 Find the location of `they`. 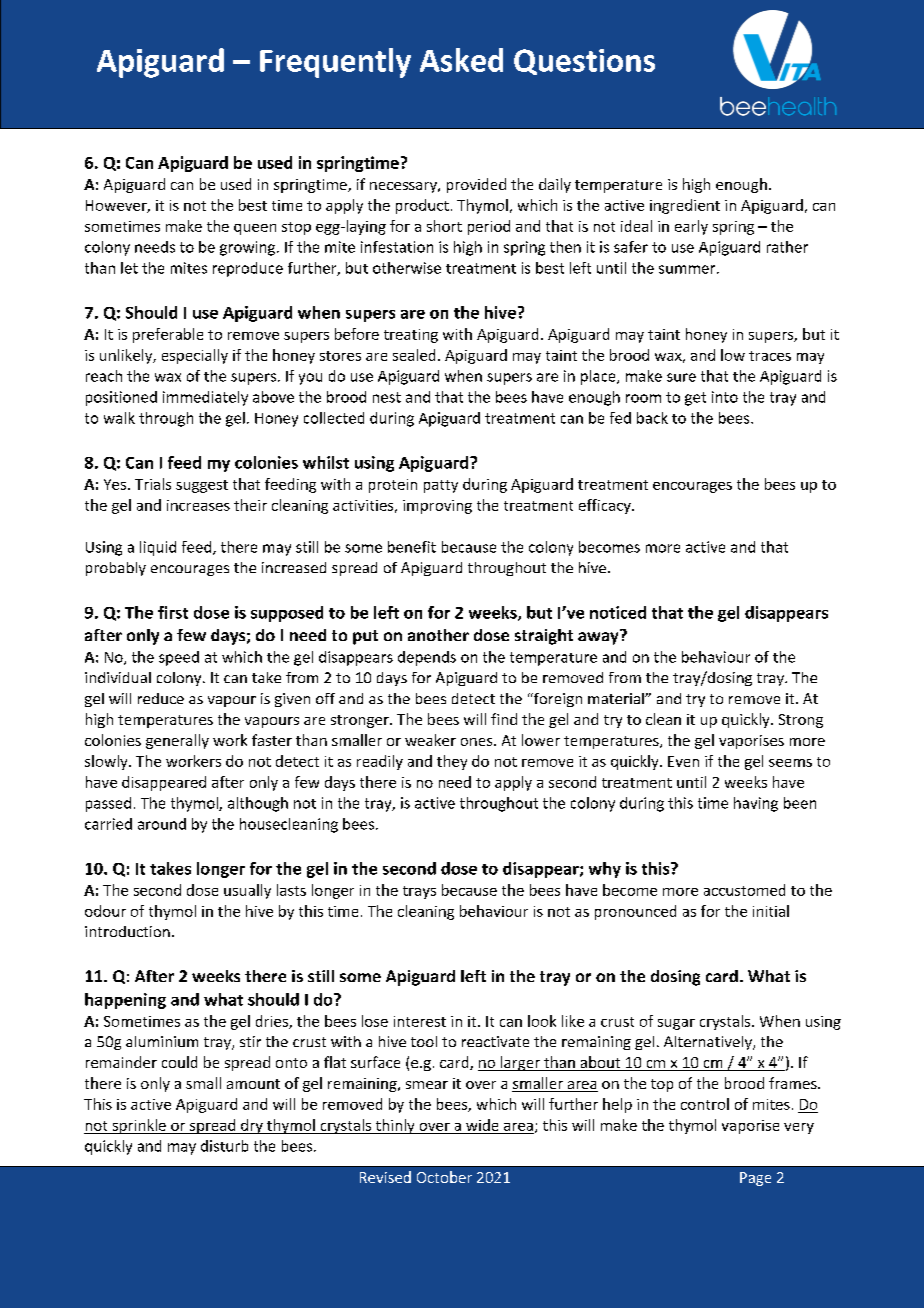

they is located at coordinates (452, 762).
